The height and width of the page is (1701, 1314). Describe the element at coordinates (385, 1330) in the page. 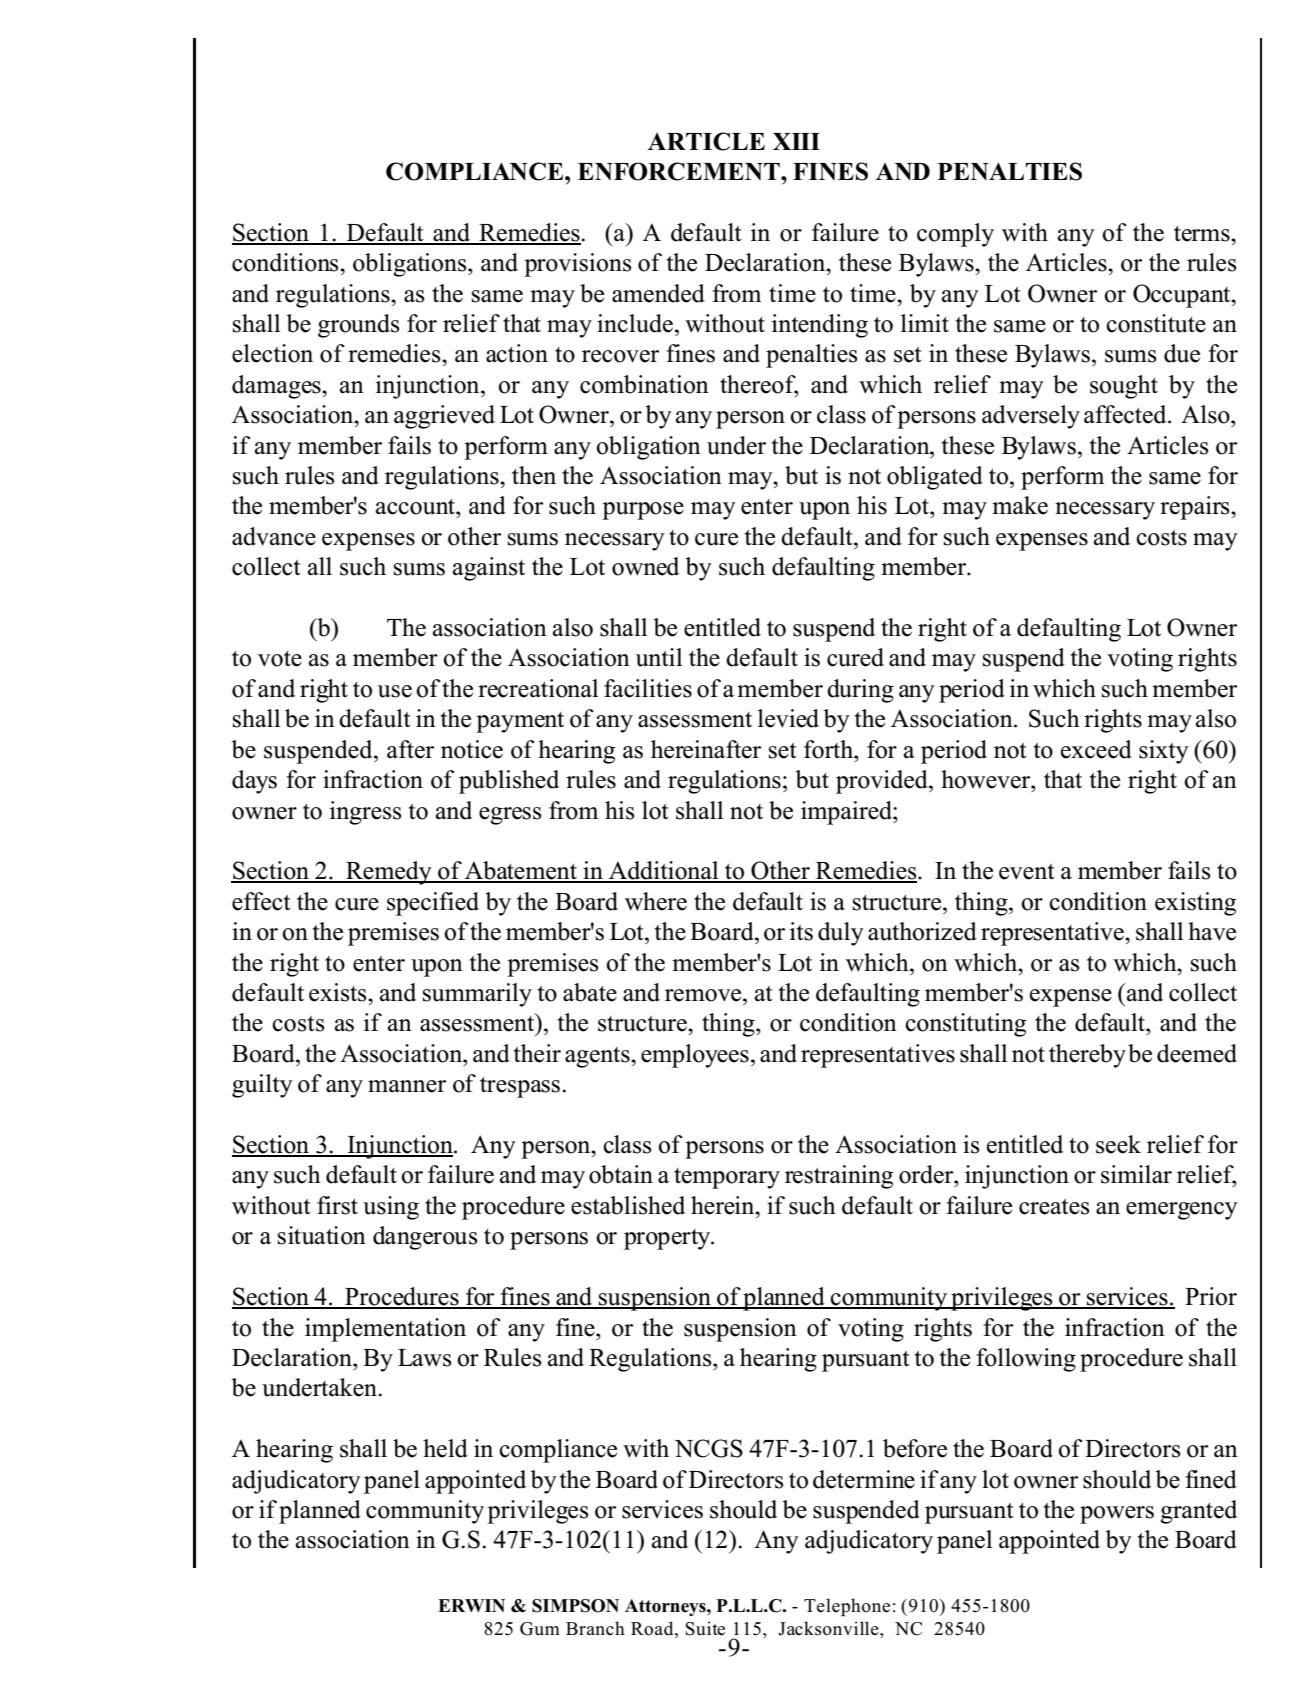

I see `implementation` at that location.
